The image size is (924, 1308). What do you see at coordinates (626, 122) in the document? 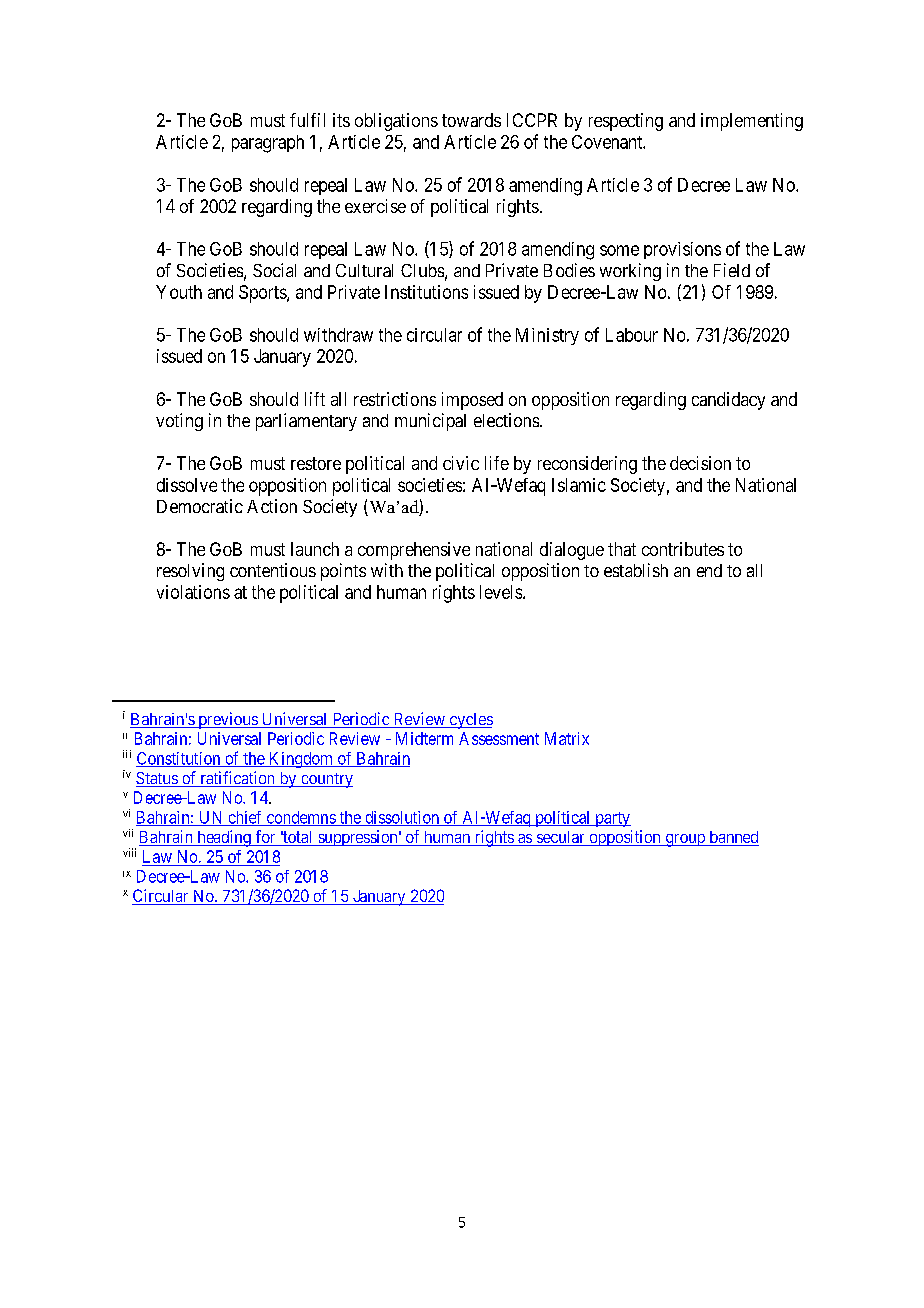
I see `respecting` at bounding box center [626, 122].
